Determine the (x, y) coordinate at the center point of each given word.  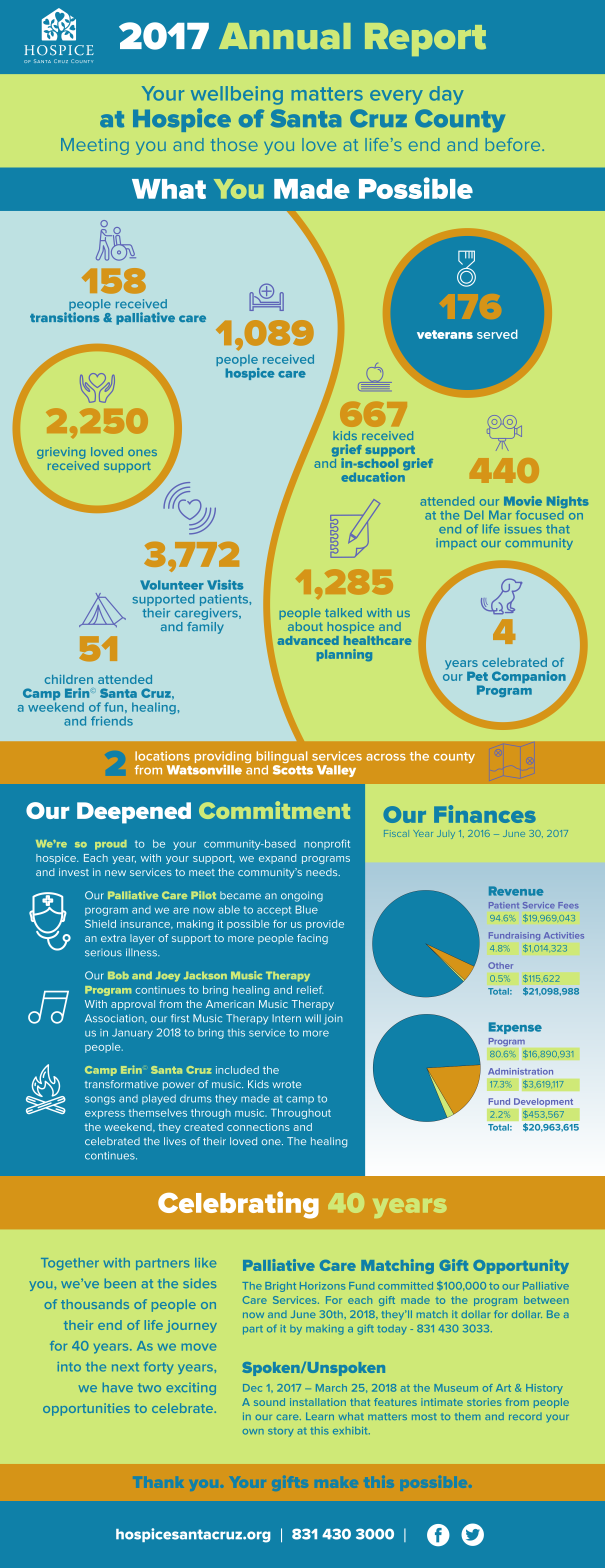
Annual (285, 36)
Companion (529, 677)
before (514, 144)
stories (484, 1402)
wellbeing (237, 95)
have (118, 1387)
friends (112, 721)
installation (318, 1402)
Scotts (293, 770)
